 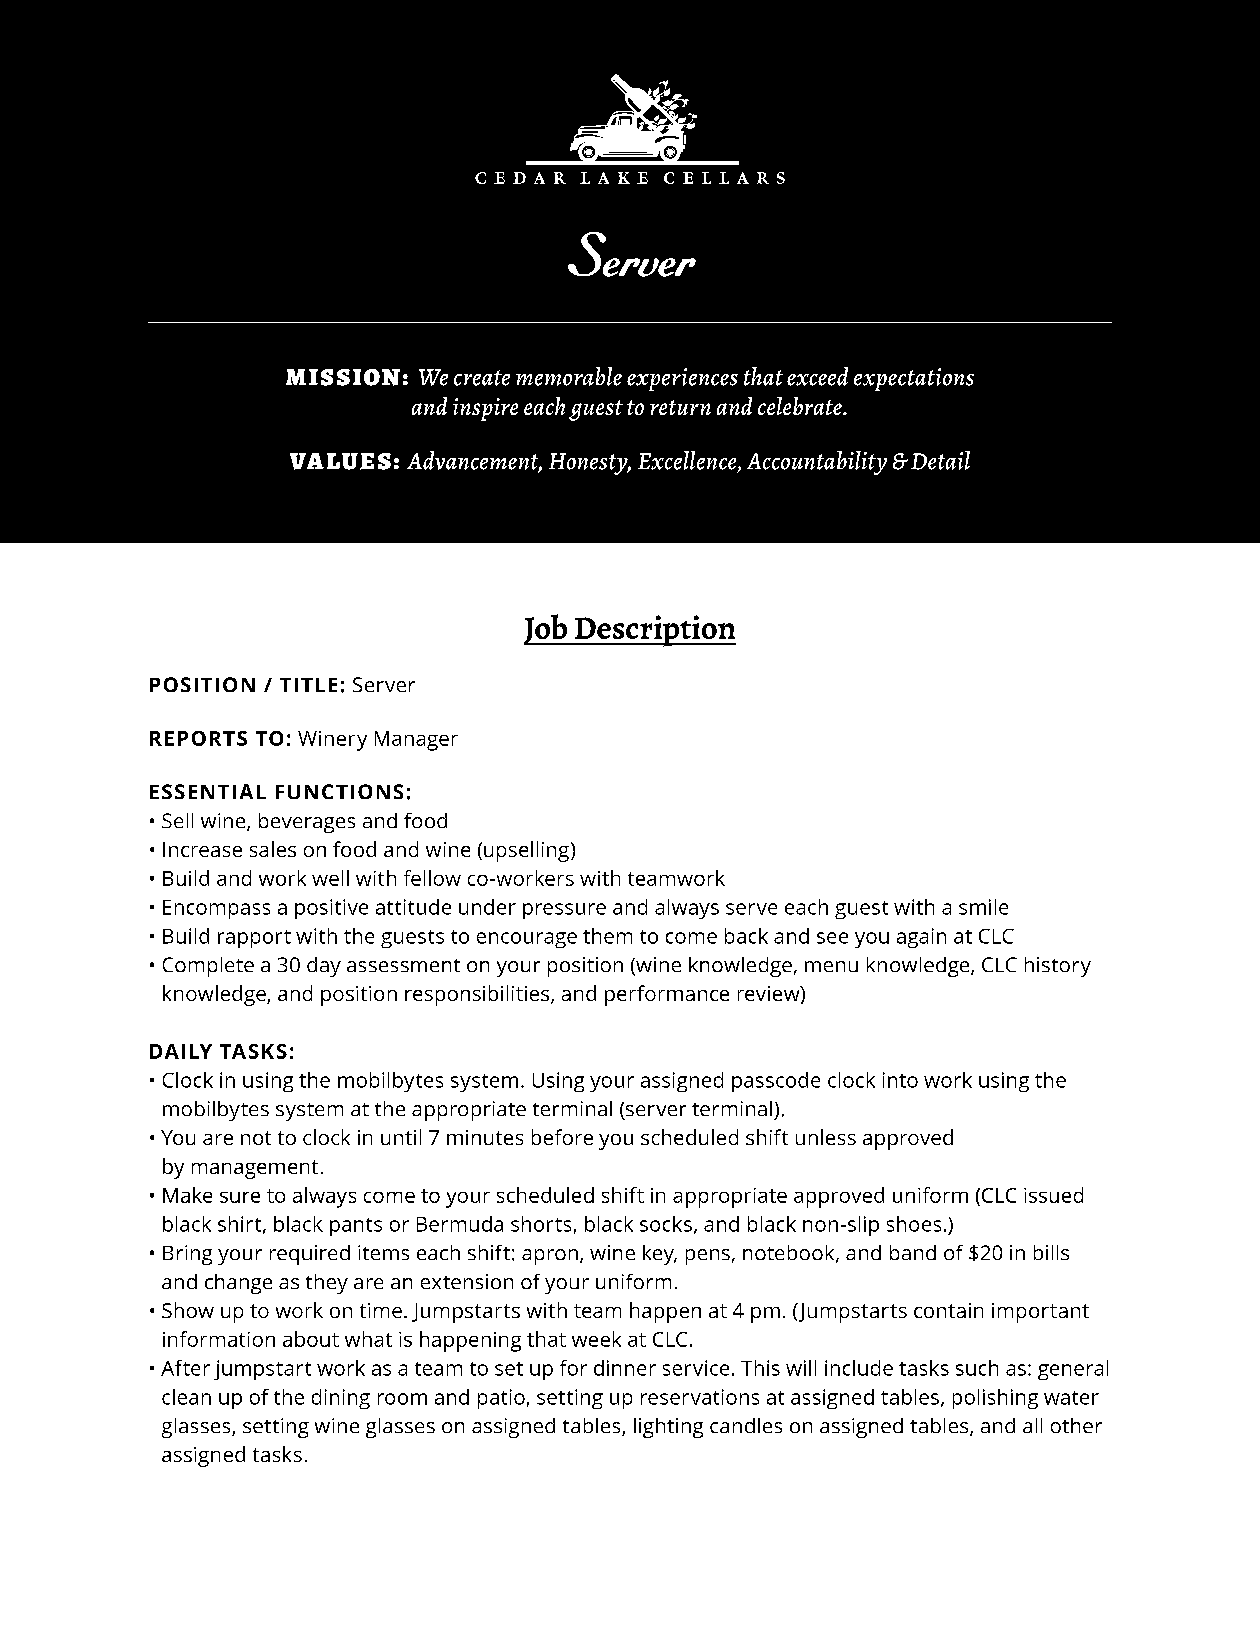 I want to click on dinner, so click(x=625, y=1368).
